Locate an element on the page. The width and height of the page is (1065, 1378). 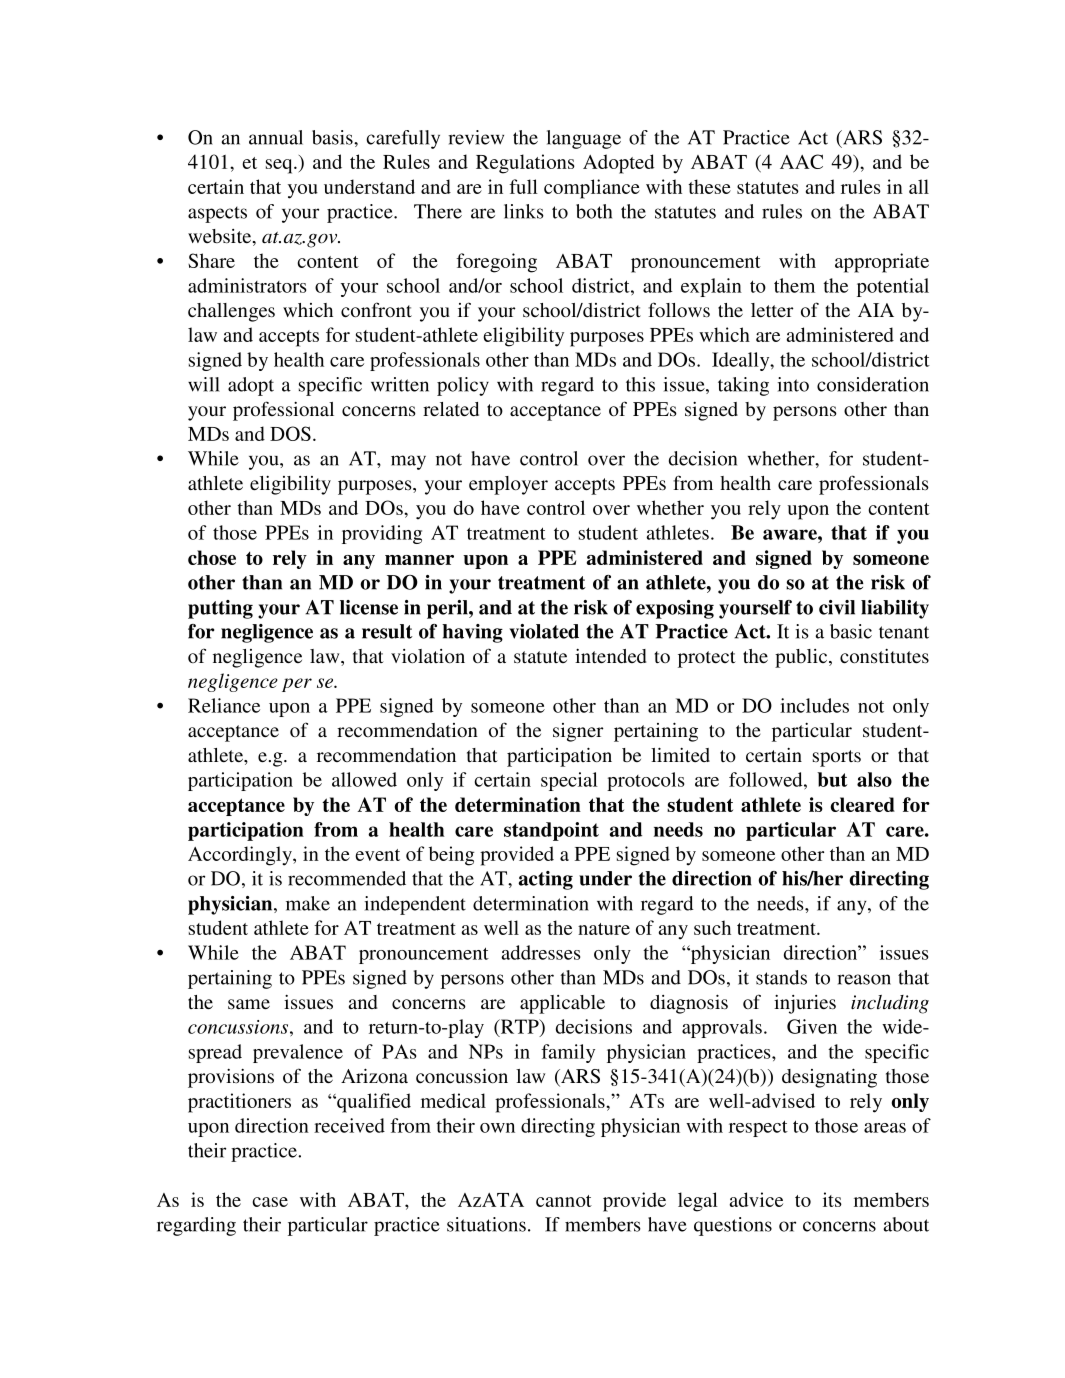
Regulations is located at coordinates (525, 164).
